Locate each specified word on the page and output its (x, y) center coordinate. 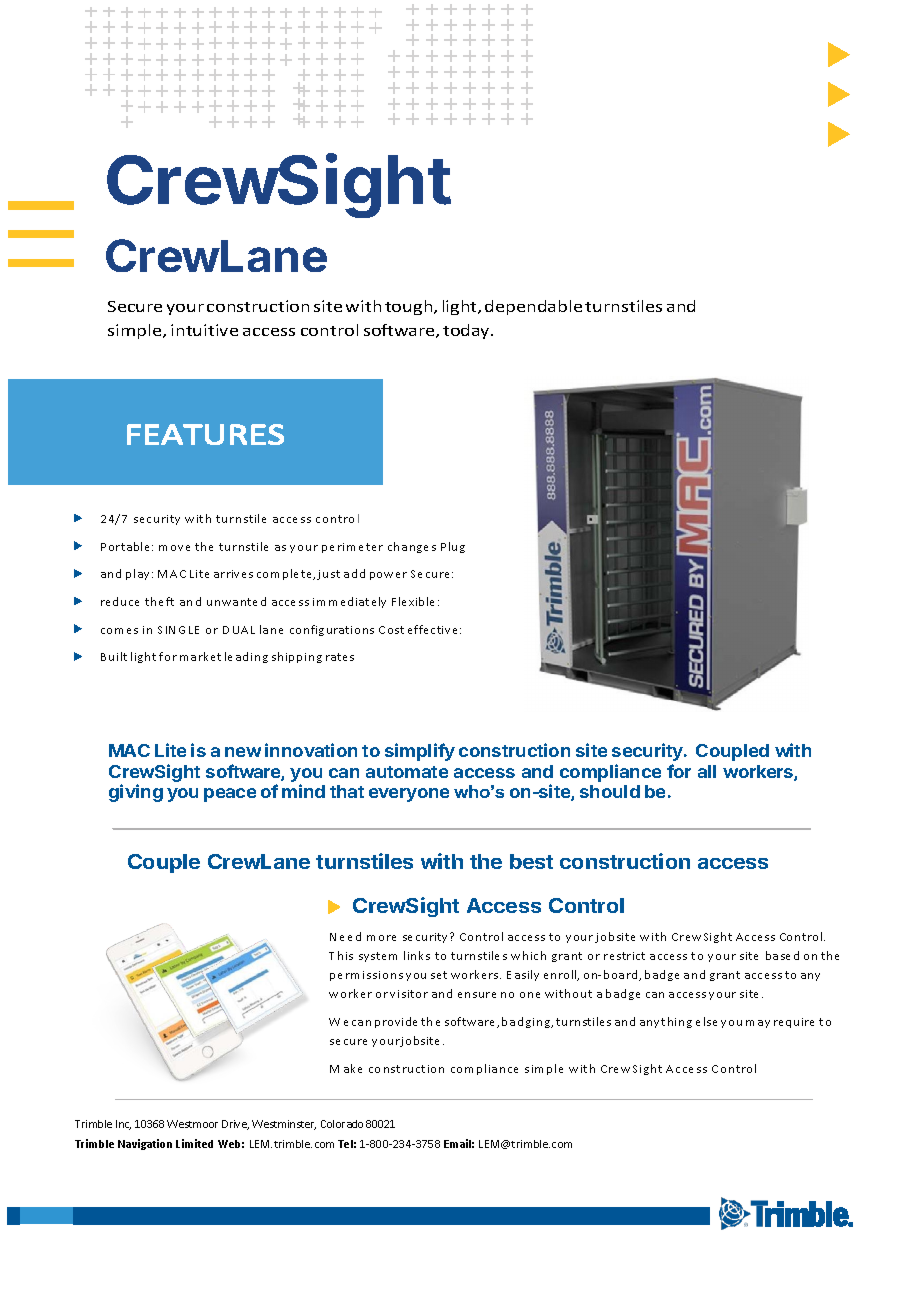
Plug (453, 547)
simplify (420, 752)
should (610, 791)
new (243, 752)
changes (412, 547)
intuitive (204, 330)
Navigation (145, 1144)
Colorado (342, 1124)
